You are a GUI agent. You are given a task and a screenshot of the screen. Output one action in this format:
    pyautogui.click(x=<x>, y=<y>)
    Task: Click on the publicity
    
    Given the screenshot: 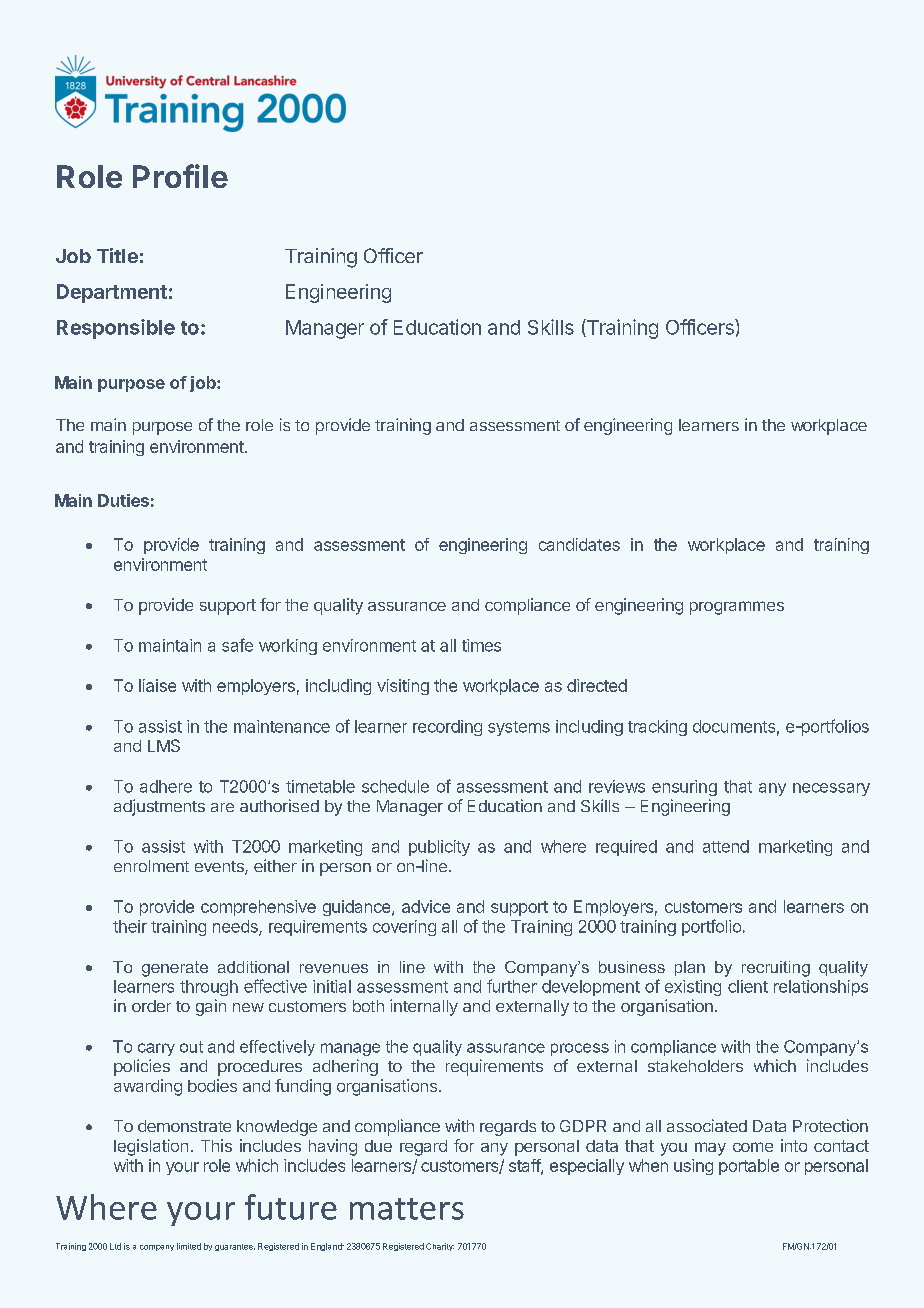 What is the action you would take?
    pyautogui.click(x=439, y=848)
